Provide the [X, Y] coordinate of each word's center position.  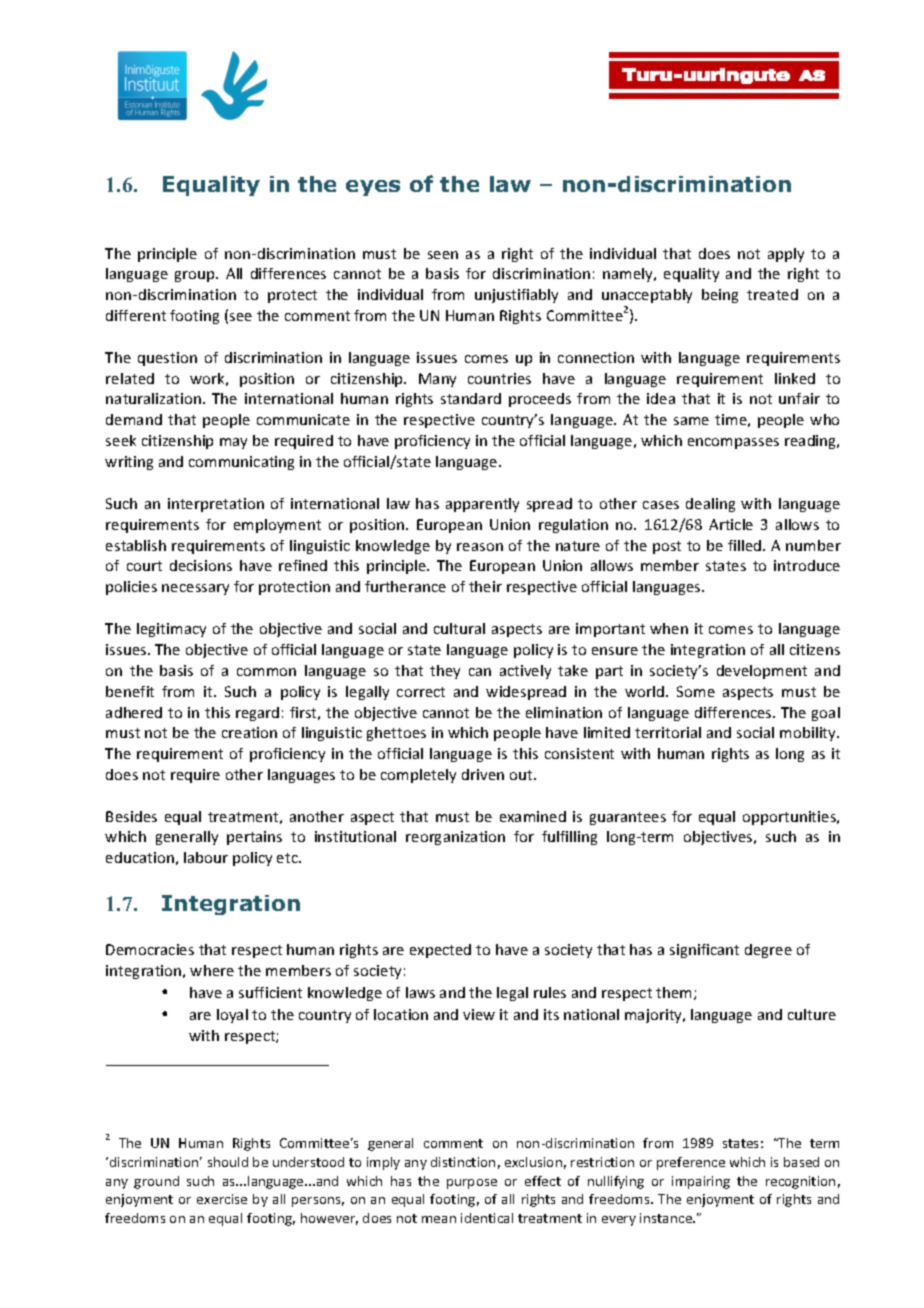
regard [257, 714]
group [196, 276]
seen [443, 255]
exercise [222, 1199]
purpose [472, 1184]
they [445, 672]
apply [786, 255]
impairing [701, 1182]
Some [696, 691]
